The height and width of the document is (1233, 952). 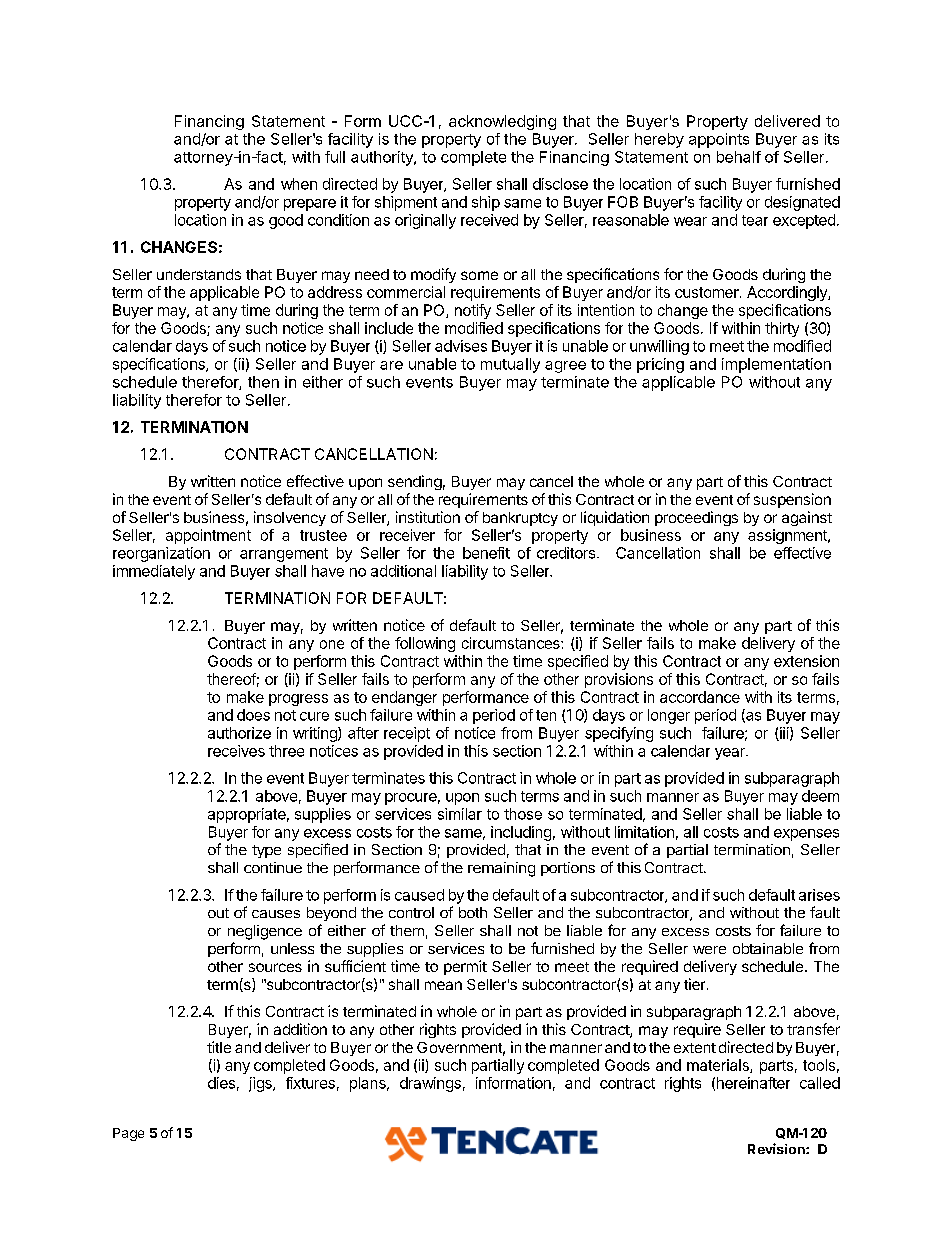 I want to click on drawings, so click(x=430, y=1084).
